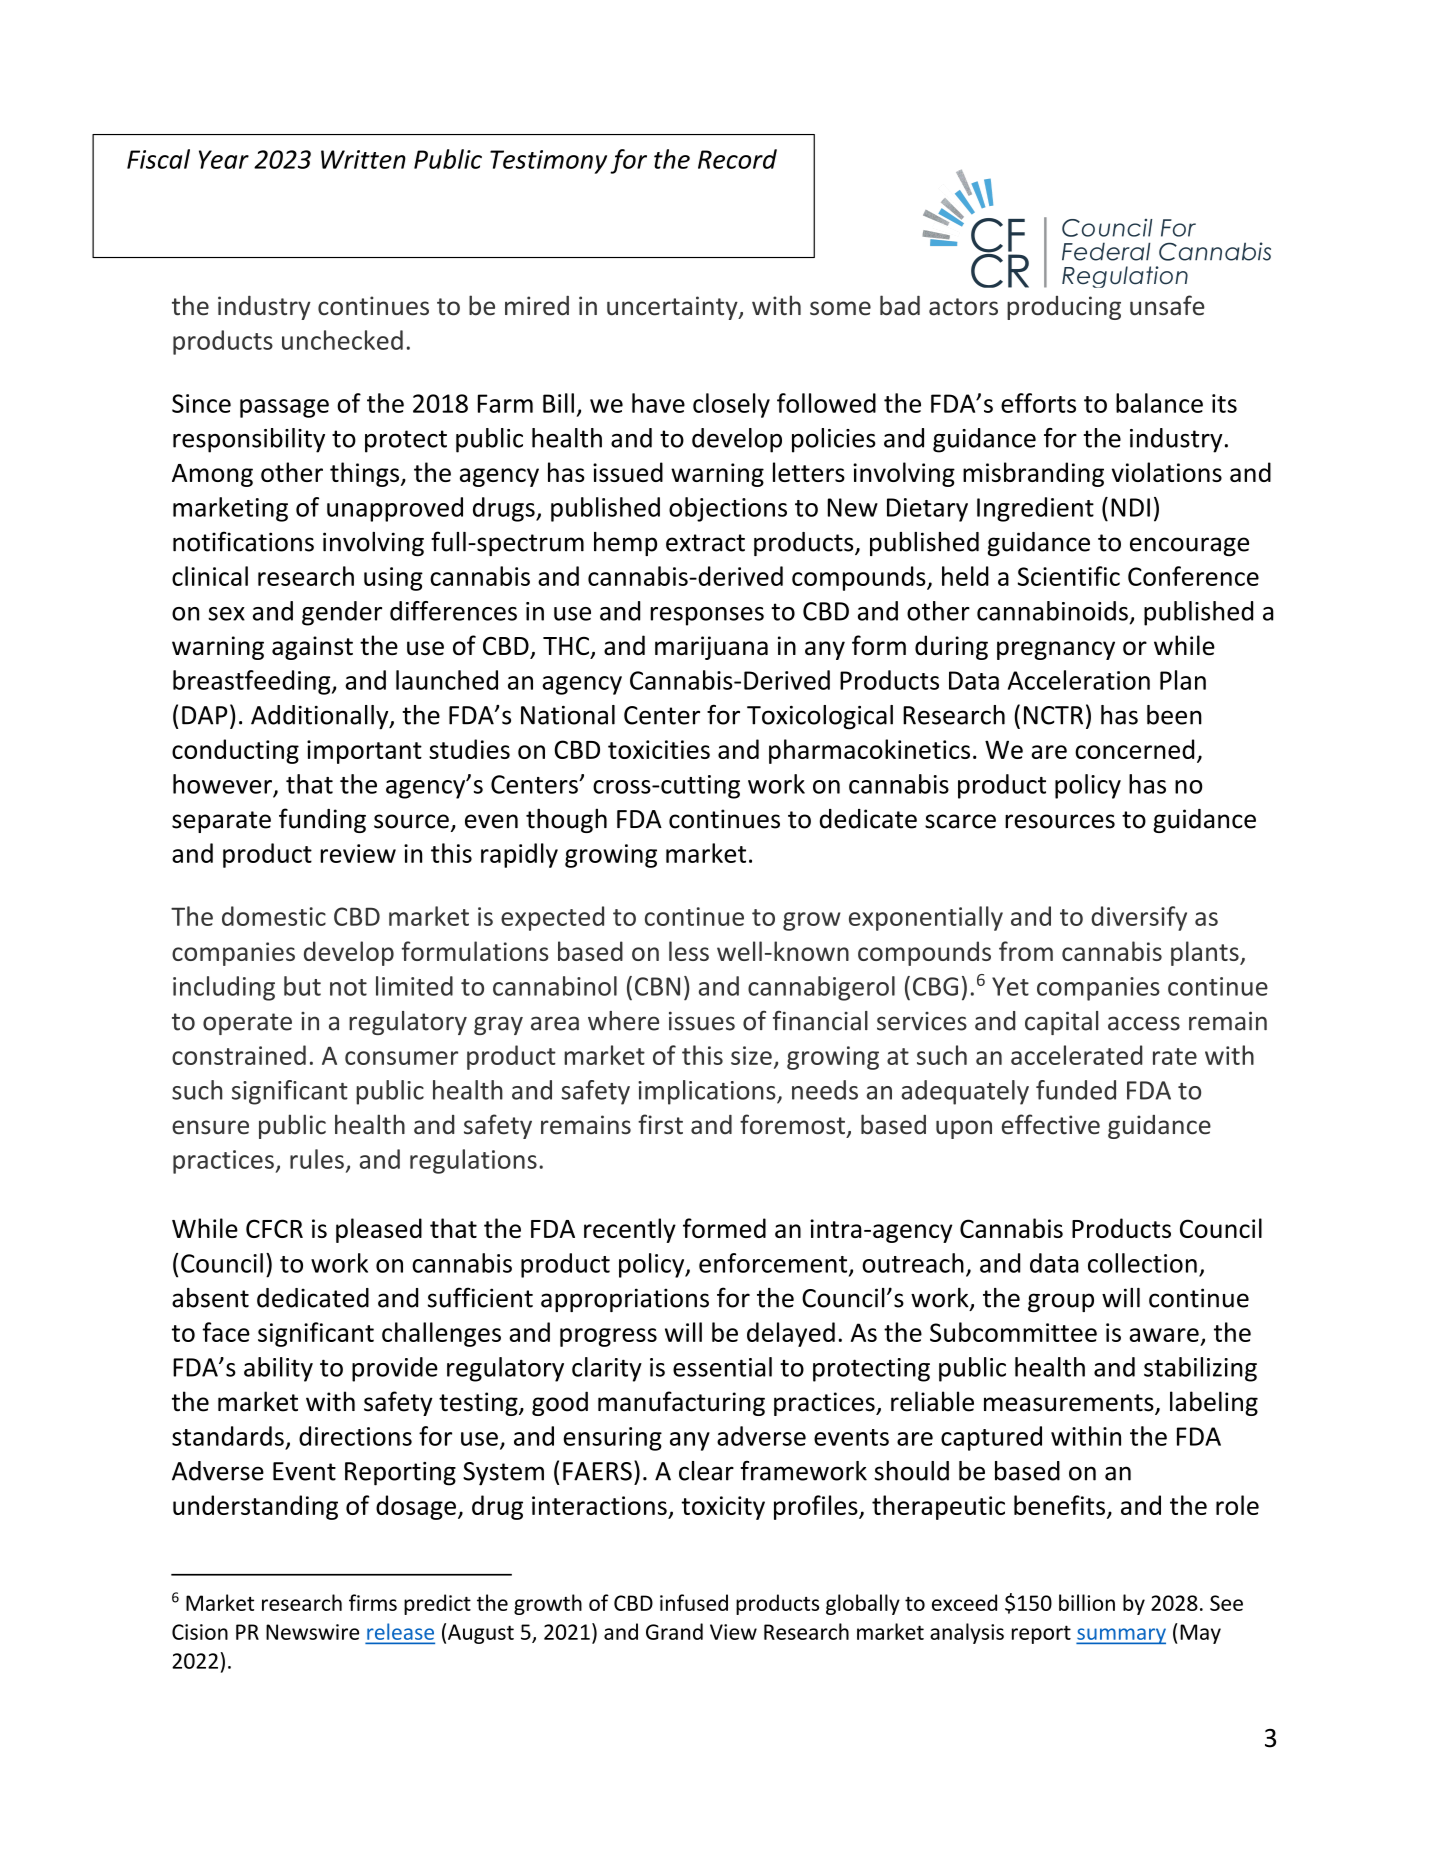 The height and width of the image is (1873, 1447). Describe the element at coordinates (224, 159) in the image. I see `Year` at that location.
